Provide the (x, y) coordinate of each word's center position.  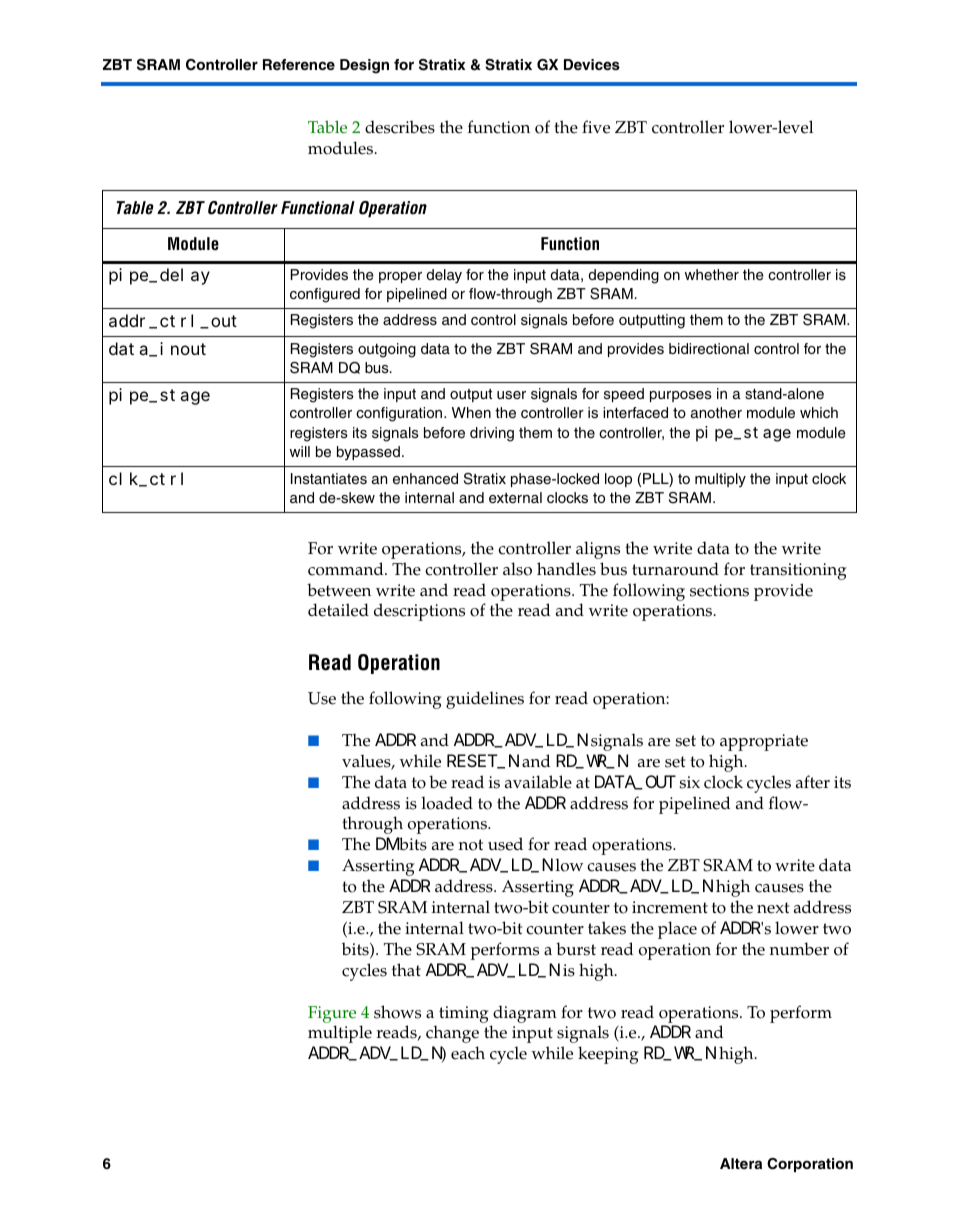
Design (364, 66)
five (596, 127)
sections (719, 590)
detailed (338, 610)
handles (566, 569)
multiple (340, 1034)
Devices (592, 64)
